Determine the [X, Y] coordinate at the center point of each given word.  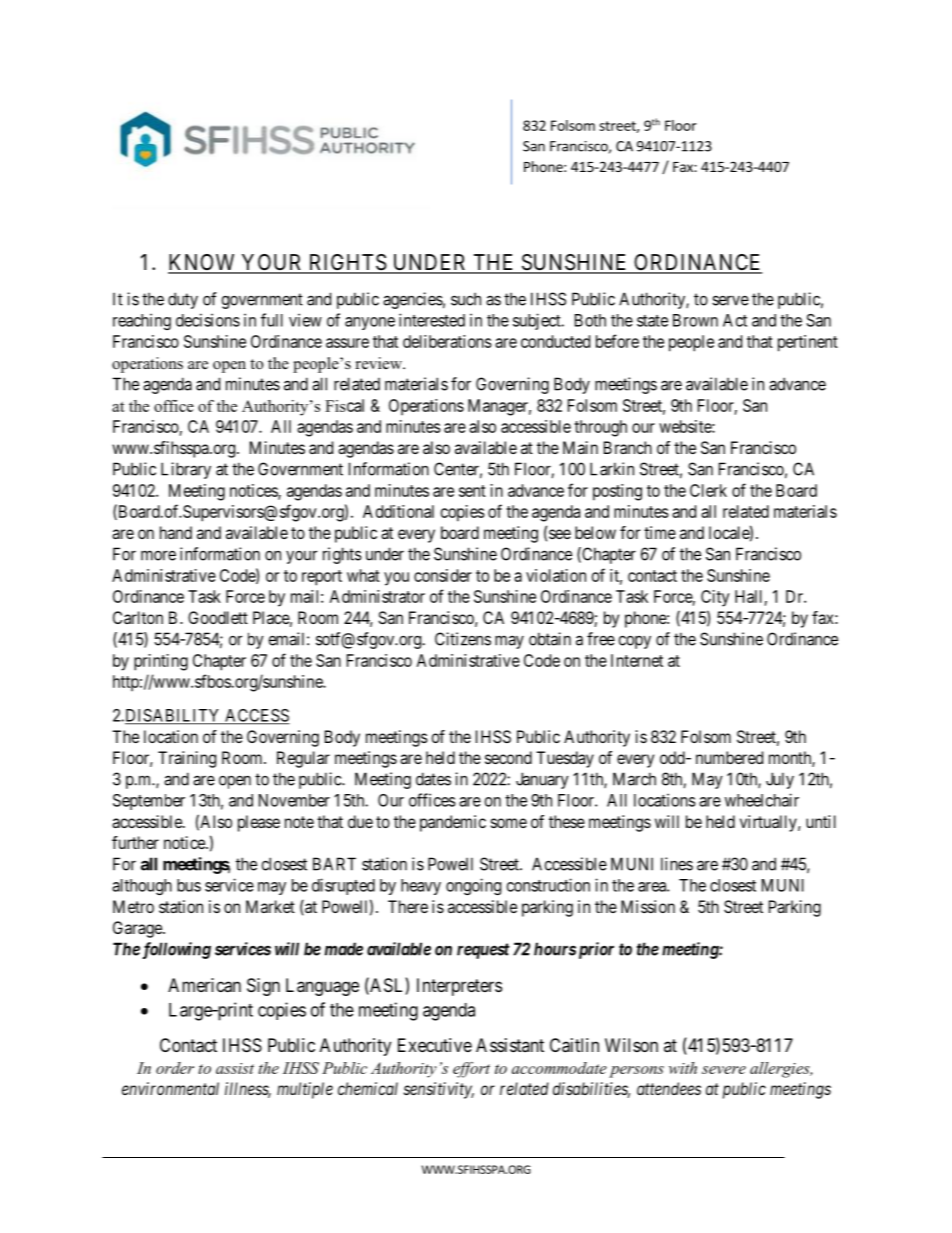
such [466, 299]
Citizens [463, 639]
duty [183, 300]
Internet [637, 660]
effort [471, 1070]
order [175, 1068]
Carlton [138, 617]
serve [730, 301]
